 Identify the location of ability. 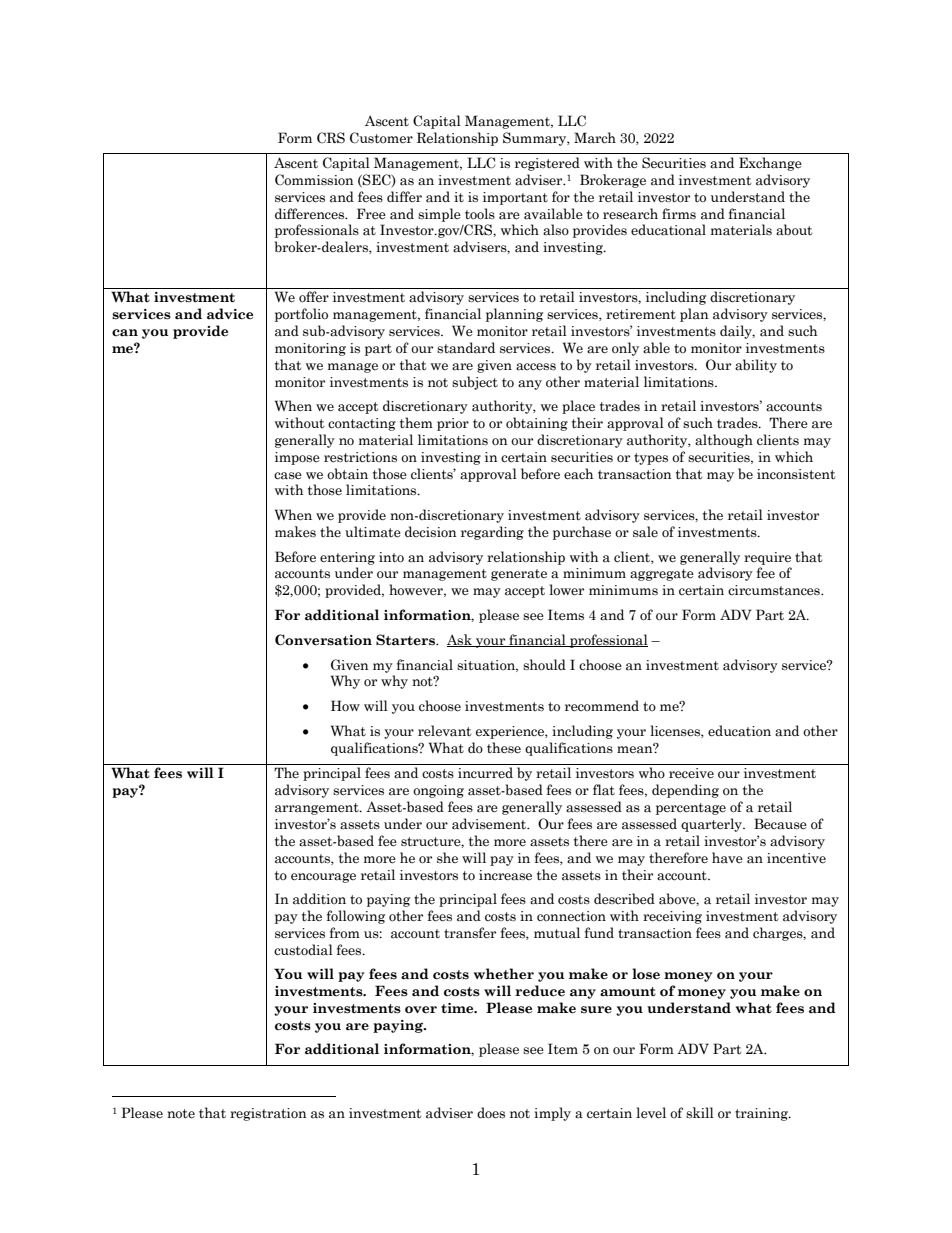
(756, 366).
